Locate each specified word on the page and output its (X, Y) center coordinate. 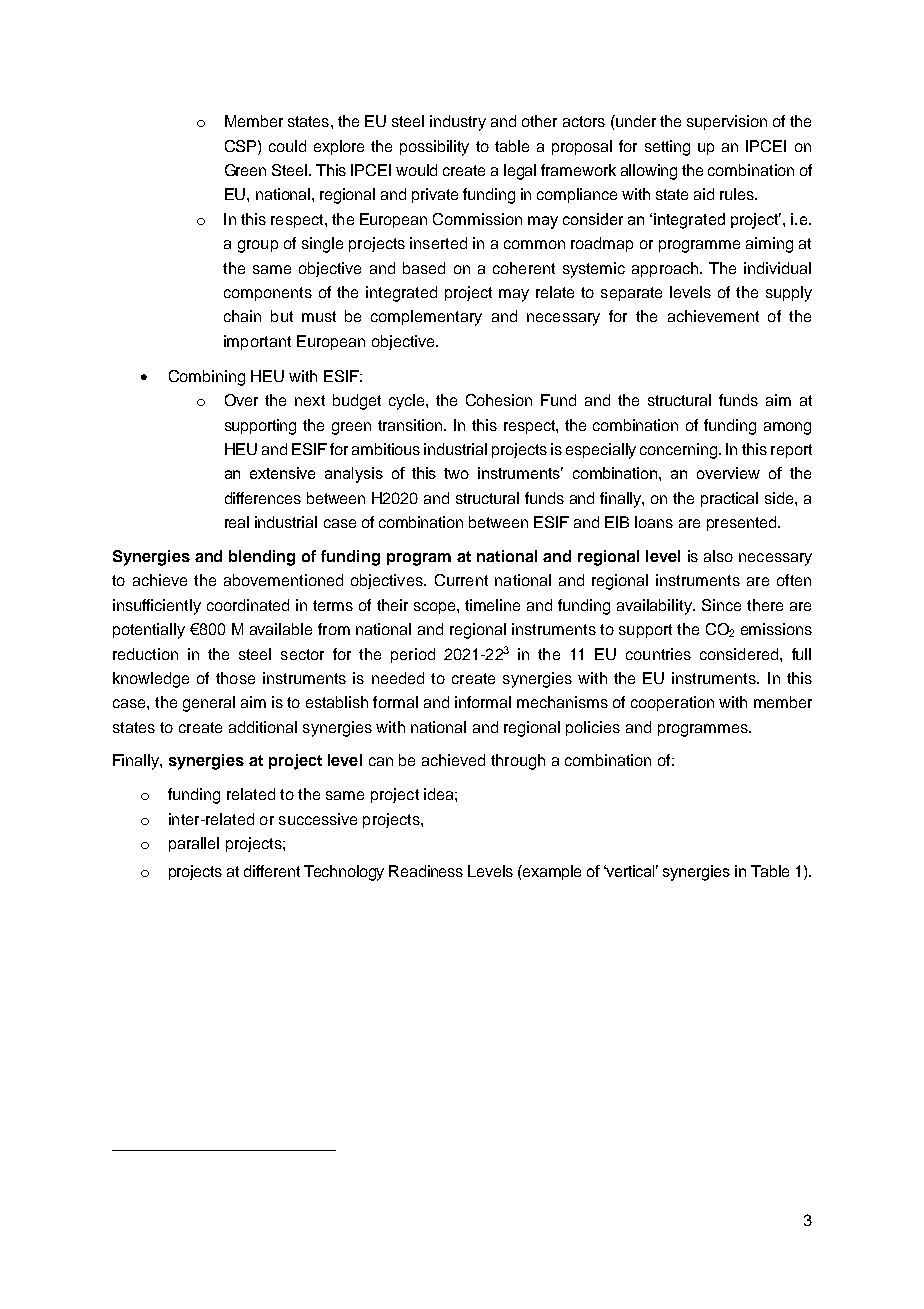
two (456, 473)
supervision (727, 122)
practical (729, 499)
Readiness (426, 871)
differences (263, 498)
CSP (242, 146)
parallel (194, 844)
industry (458, 123)
